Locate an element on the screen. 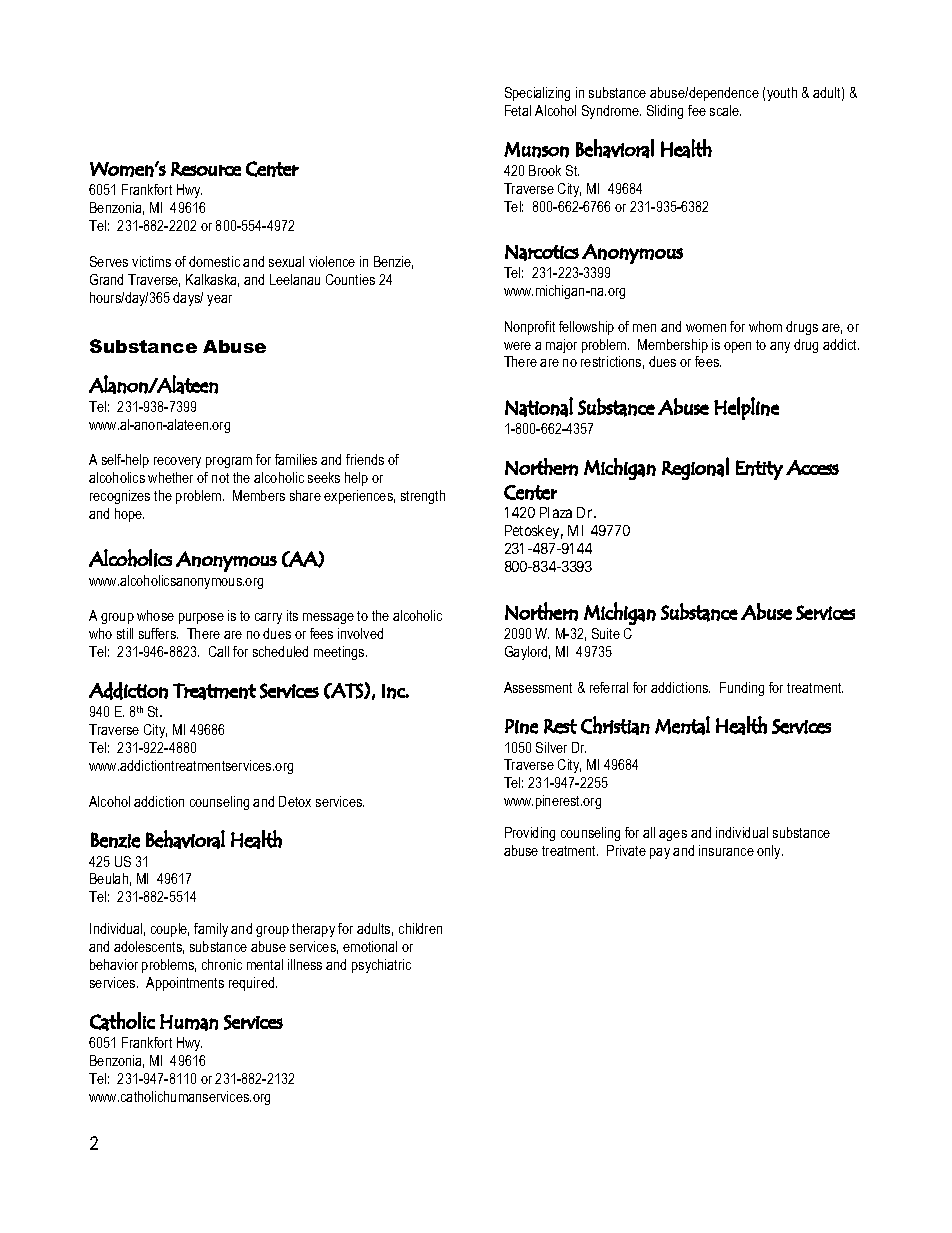  chronic is located at coordinates (222, 964).
